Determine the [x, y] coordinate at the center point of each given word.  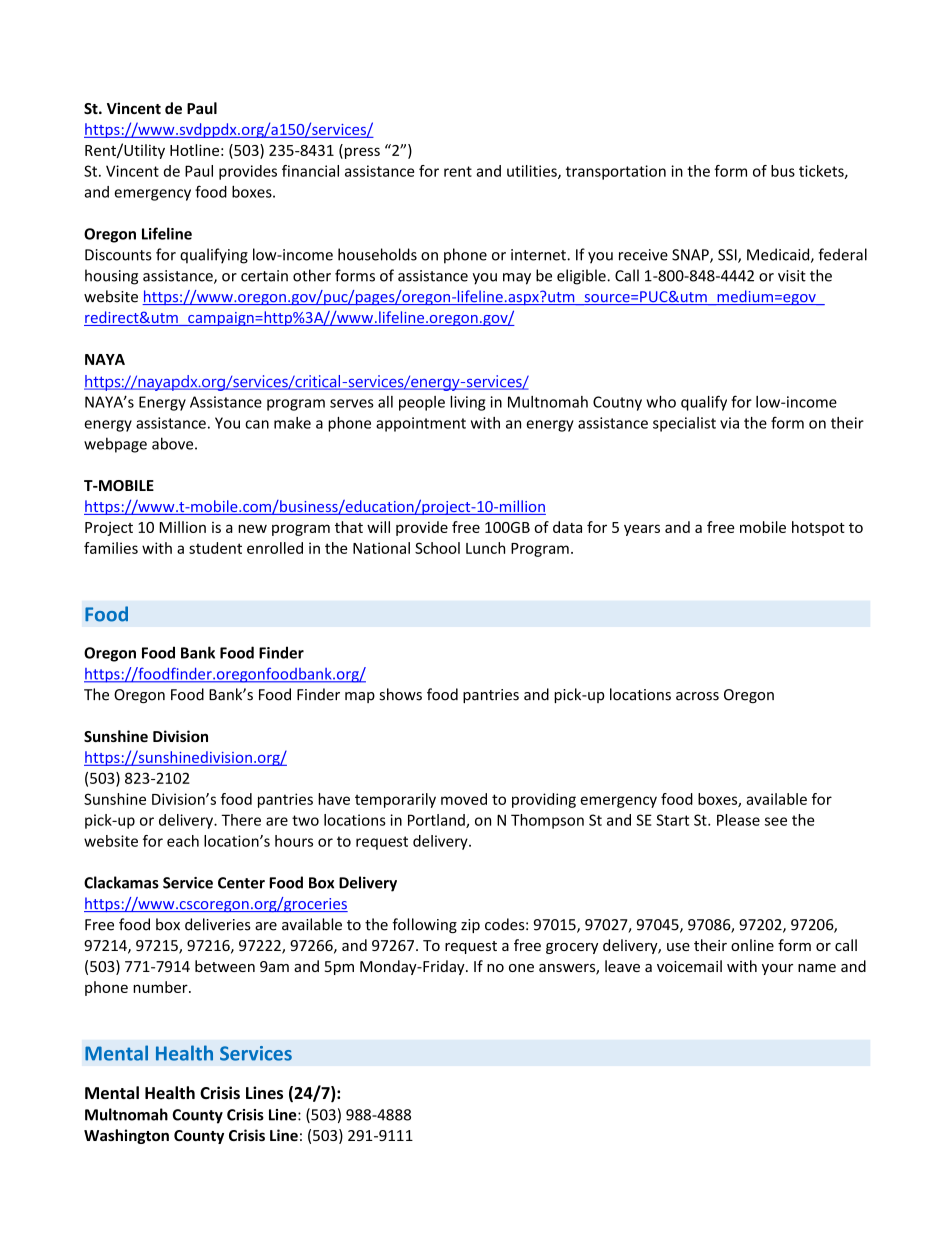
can [257, 424]
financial [310, 171]
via [729, 423]
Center [241, 883]
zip [470, 926]
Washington [126, 1136]
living [467, 403]
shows [401, 694]
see [776, 821]
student [215, 548]
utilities [533, 172]
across [697, 696]
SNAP [691, 256]
